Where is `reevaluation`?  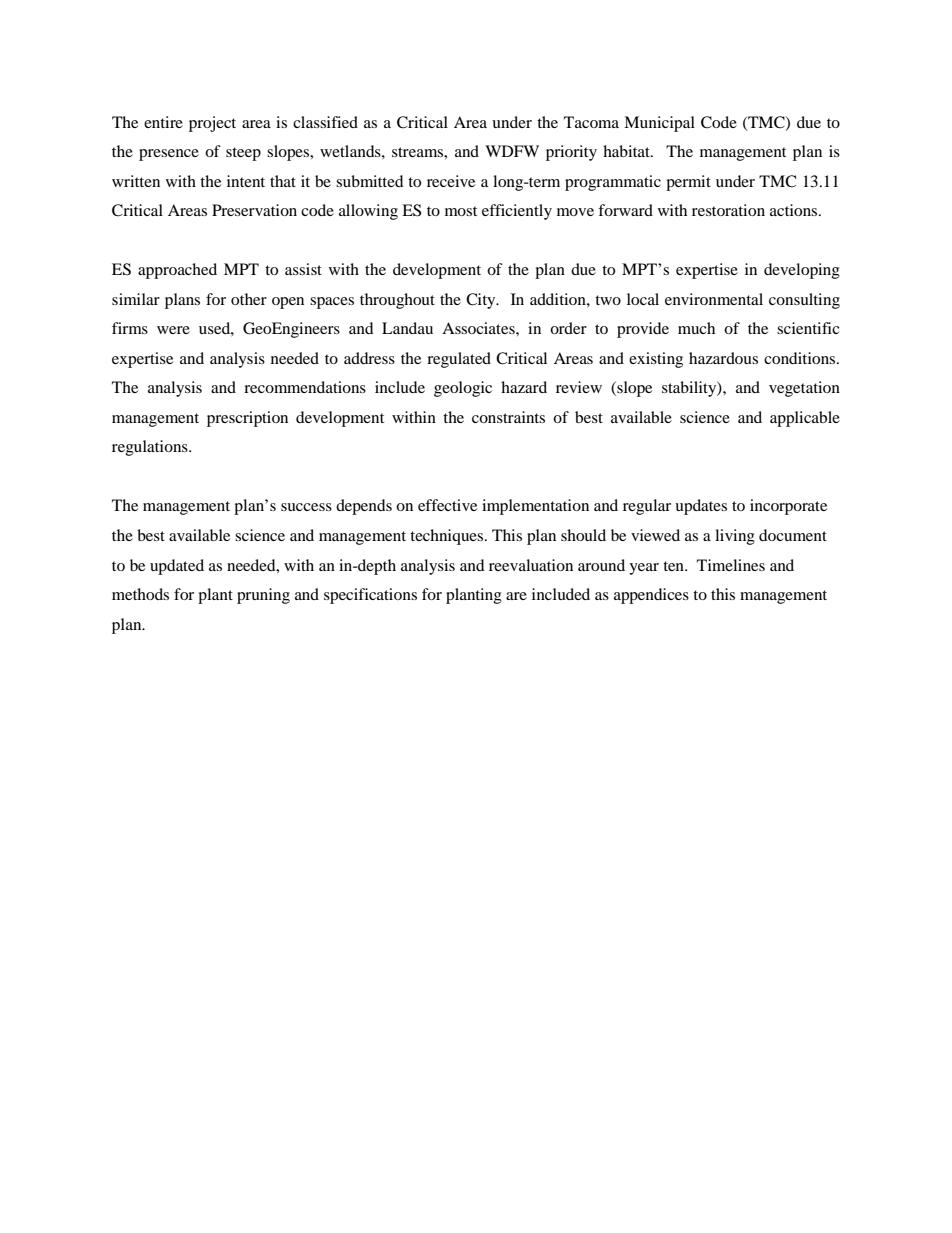 reevaluation is located at coordinates (531, 565).
